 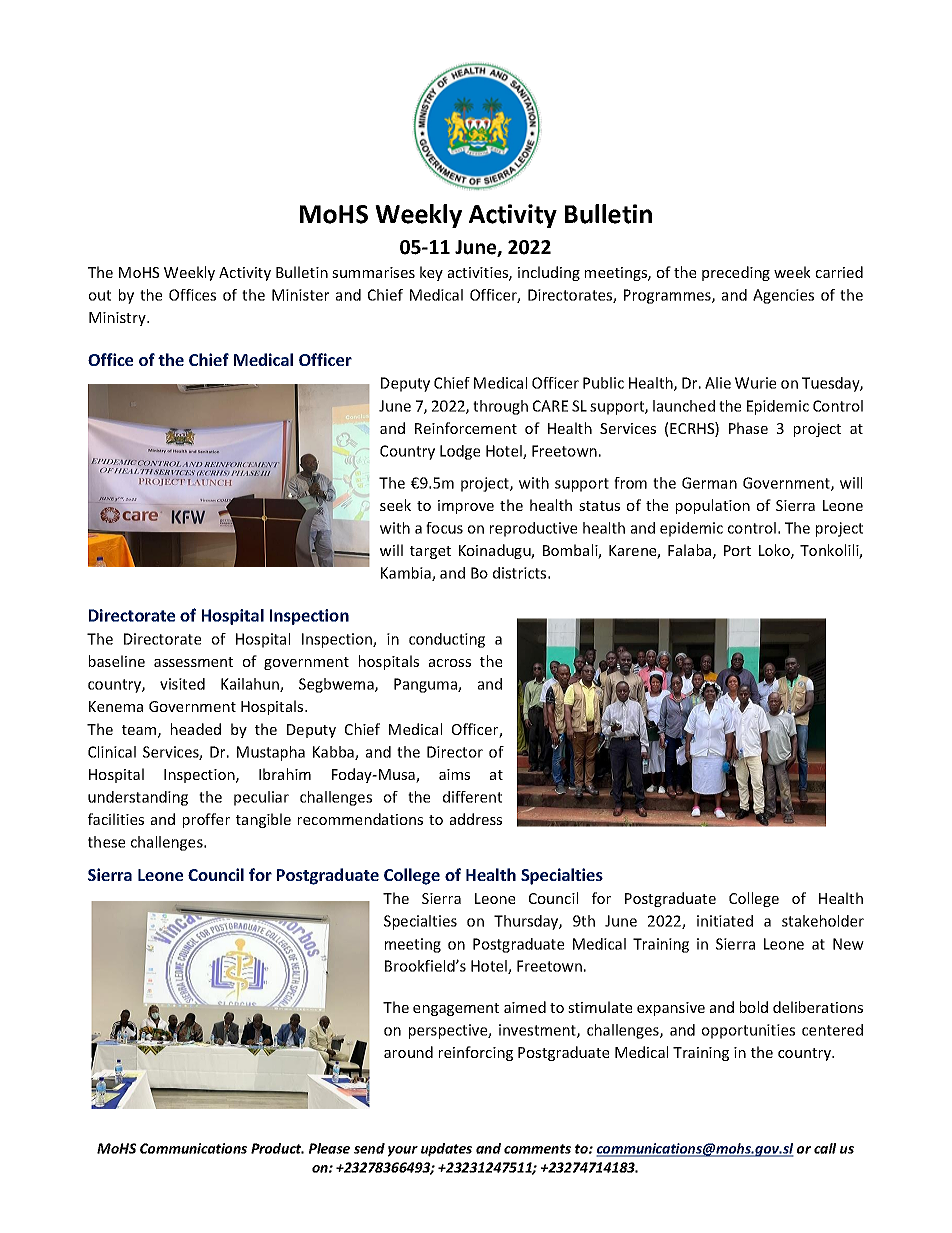 What do you see at coordinates (450, 663) in the image?
I see `across` at bounding box center [450, 663].
